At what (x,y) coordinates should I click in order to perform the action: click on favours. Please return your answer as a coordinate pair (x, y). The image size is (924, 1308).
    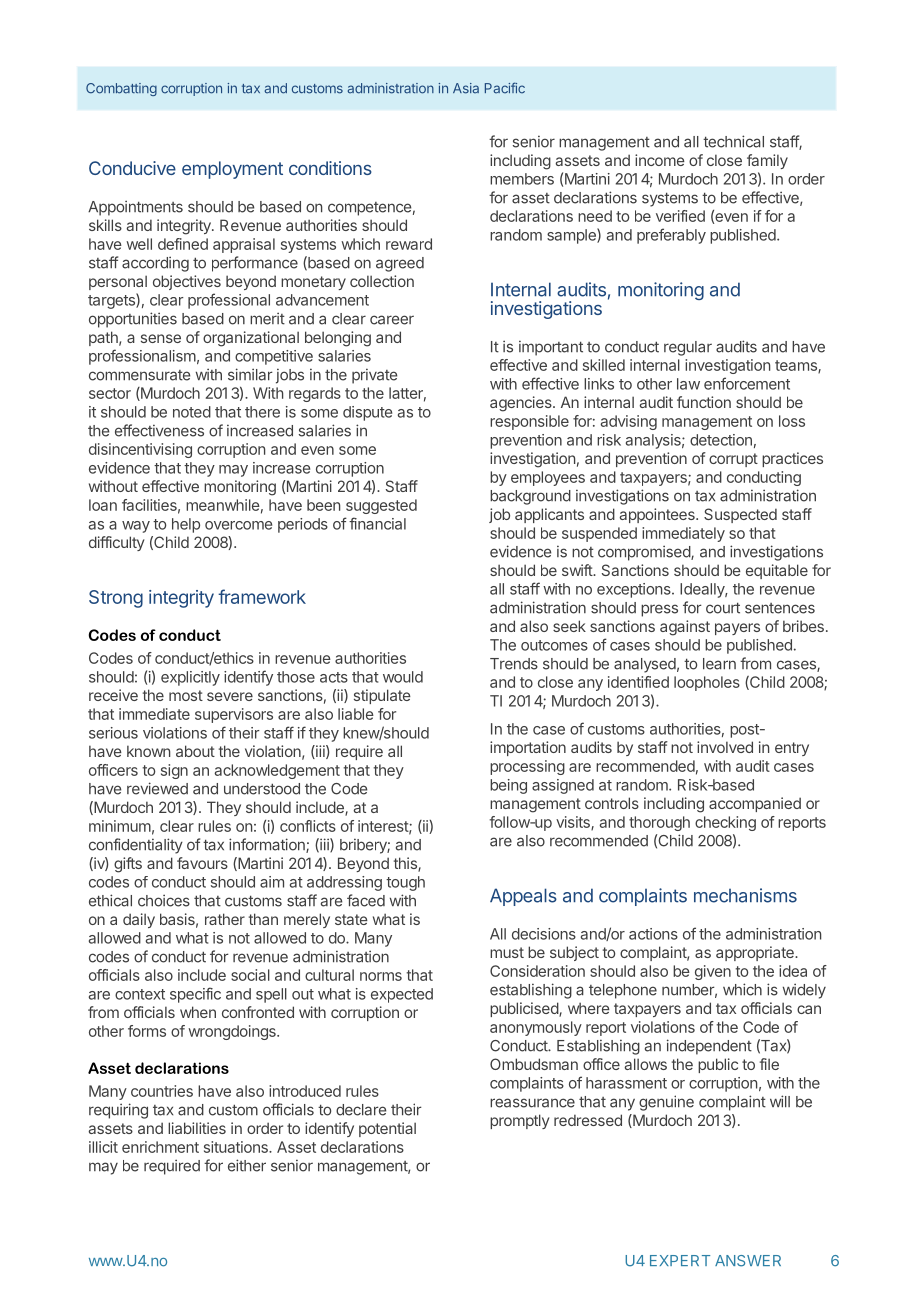
    Looking at the image, I should click on (202, 863).
